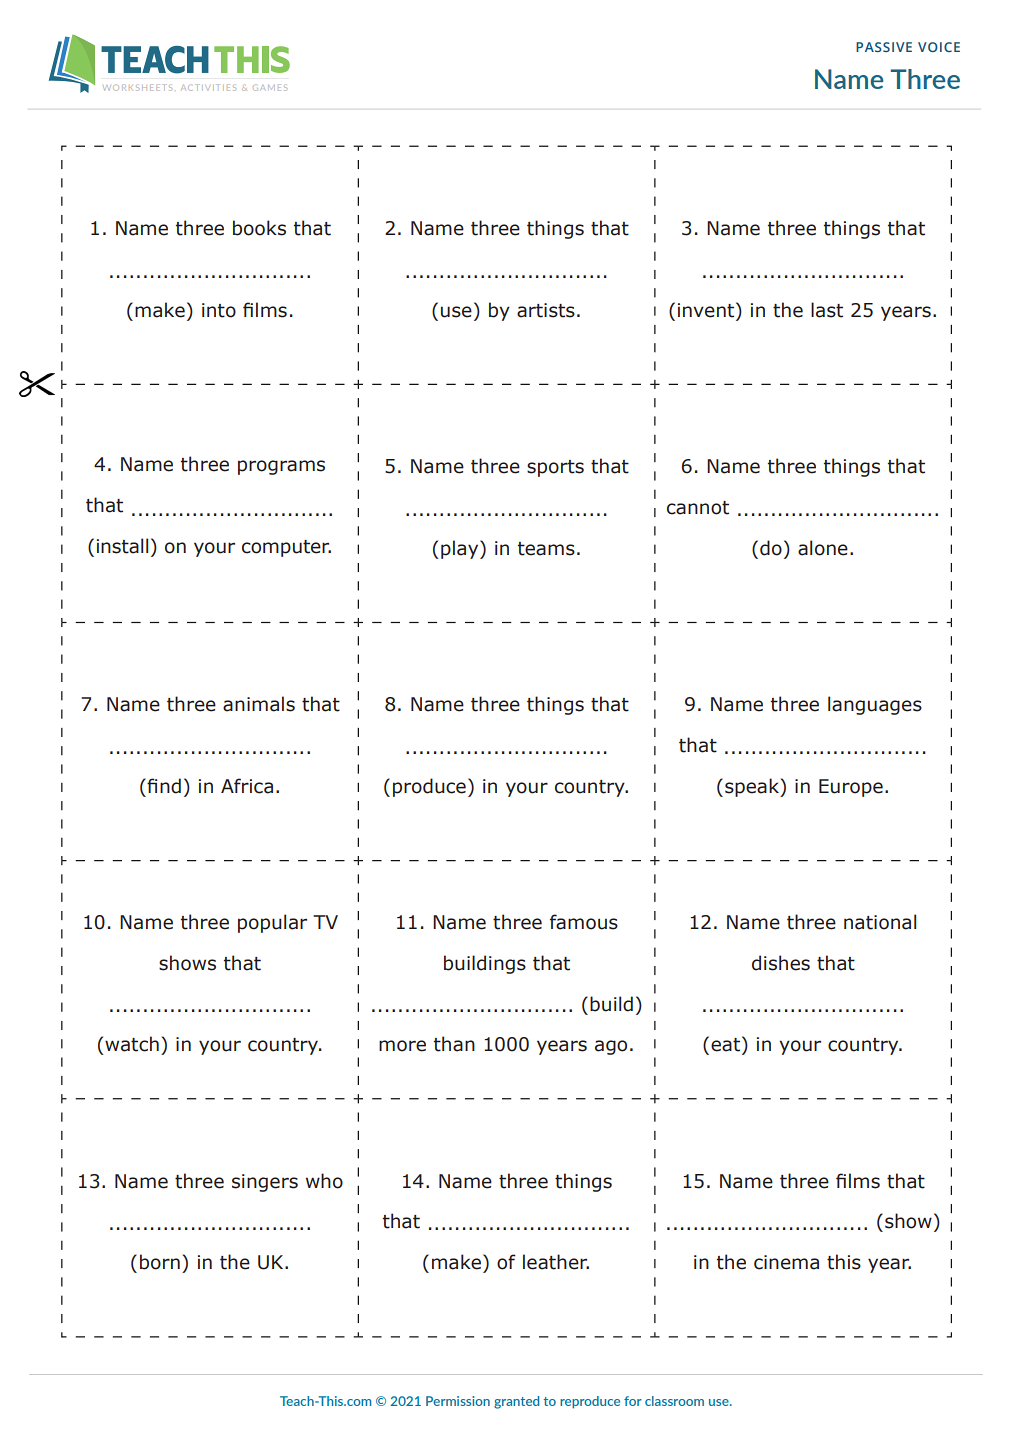 Image resolution: width=1012 pixels, height=1431 pixels. Describe the element at coordinates (584, 922) in the screenshot. I see `famous` at that location.
